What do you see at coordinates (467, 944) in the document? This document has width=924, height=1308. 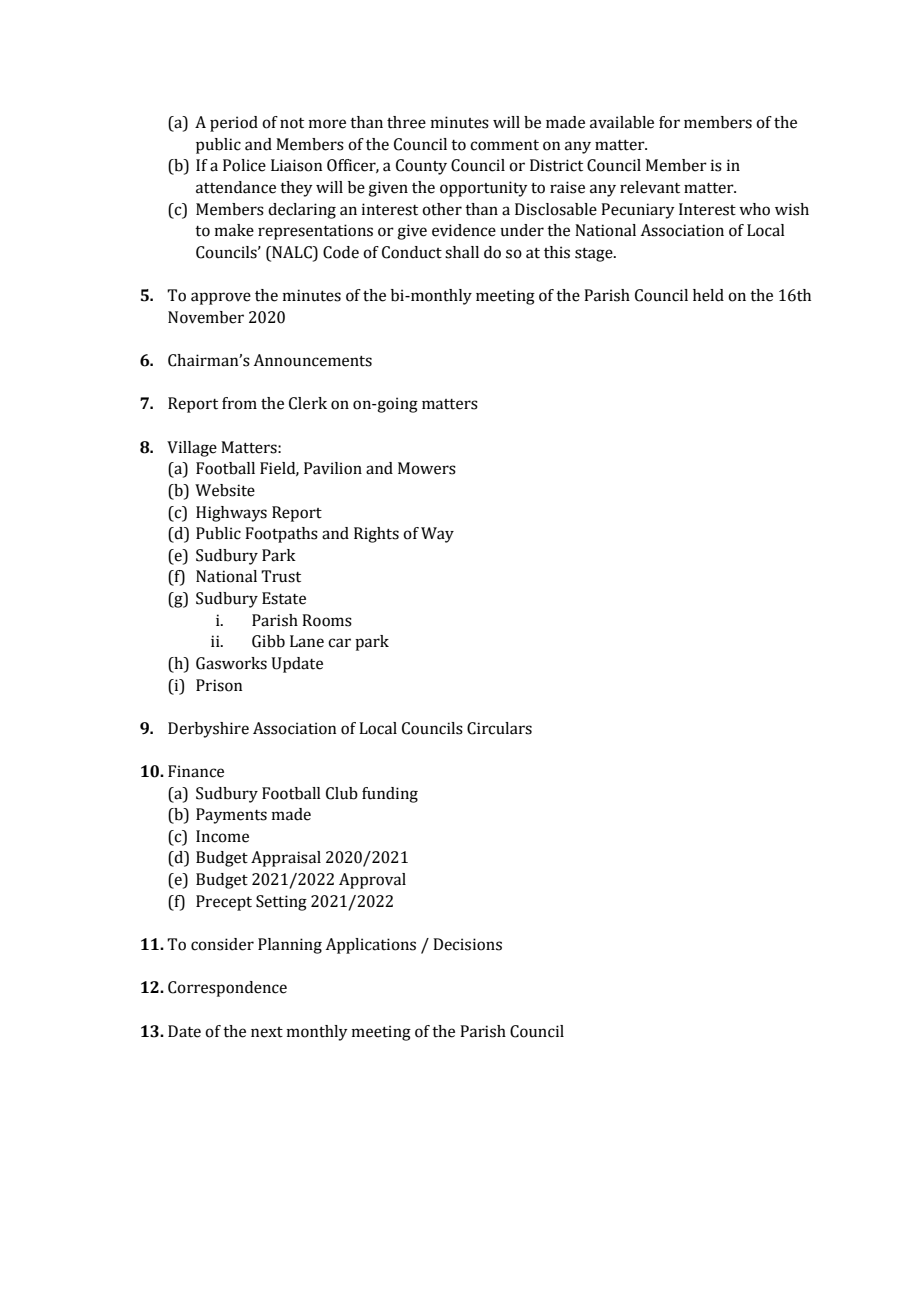 I see `Decisions` at bounding box center [467, 944].
